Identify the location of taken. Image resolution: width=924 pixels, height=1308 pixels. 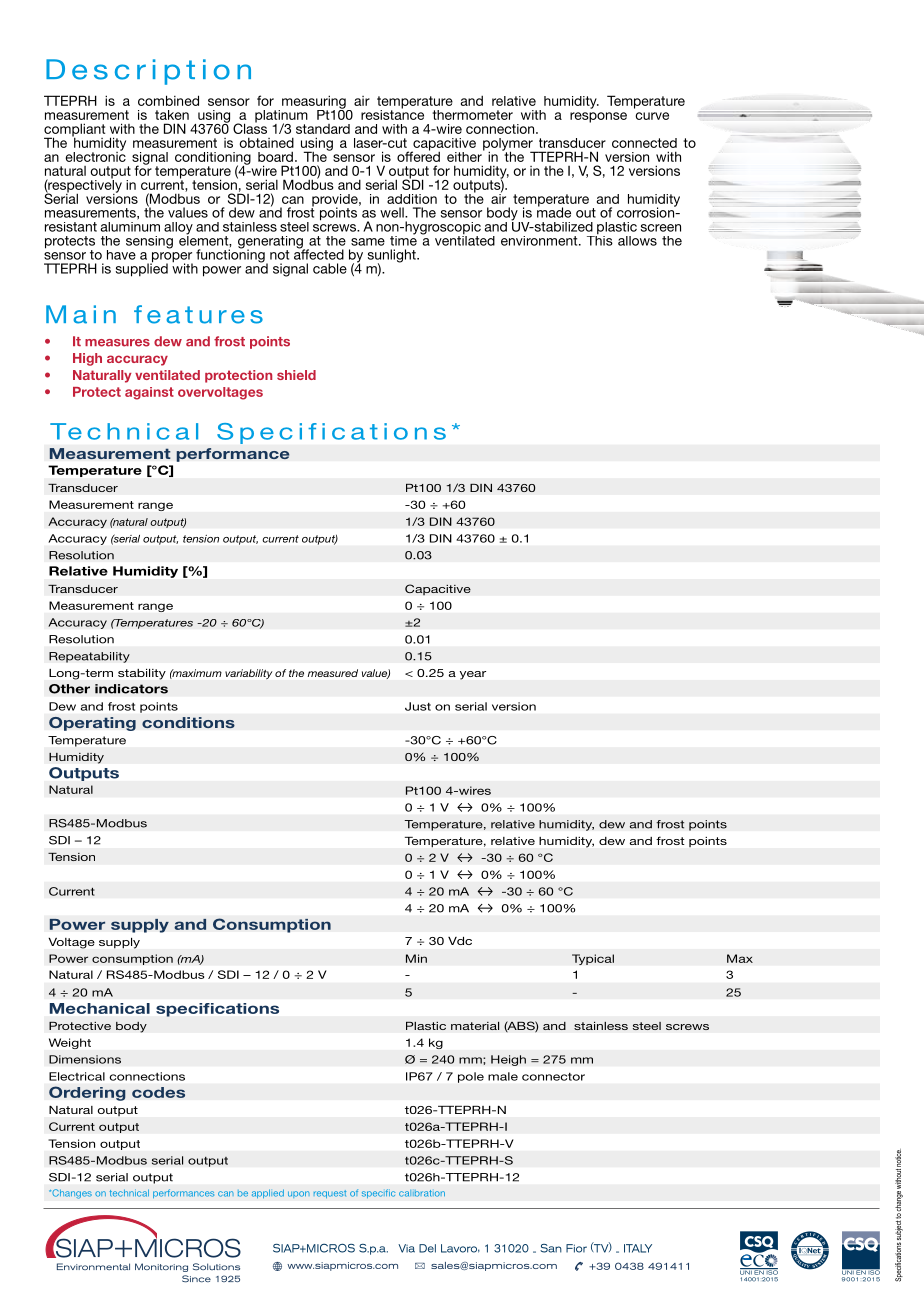
(172, 115).
